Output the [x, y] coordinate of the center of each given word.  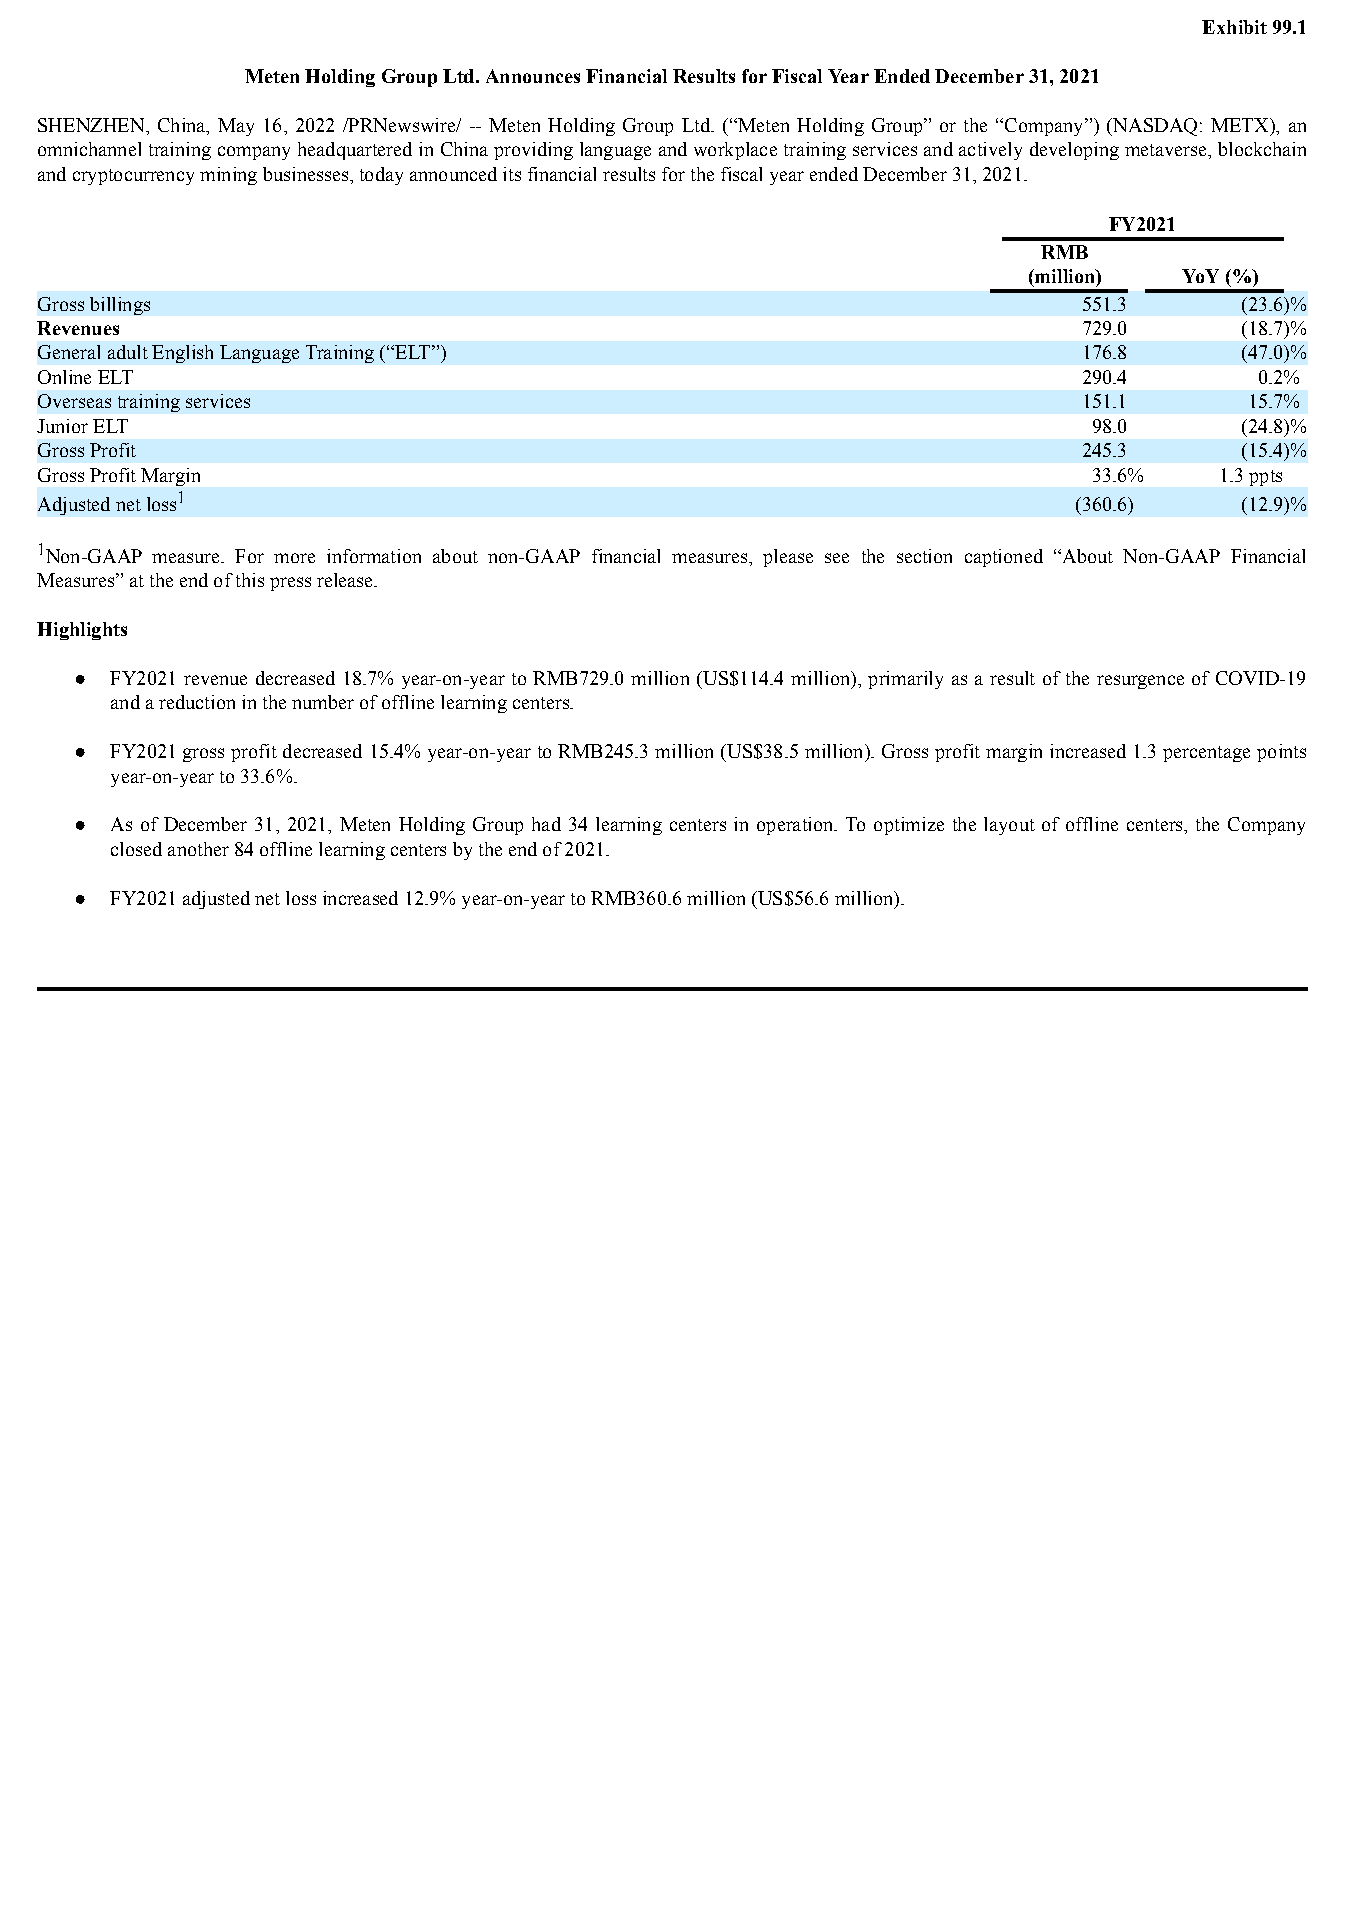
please [788, 558]
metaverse [1167, 150]
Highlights [82, 631]
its [512, 174]
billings [120, 306]
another [198, 849]
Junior [62, 426]
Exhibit [1234, 27]
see [837, 558]
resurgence [1140, 682]
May [236, 127]
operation [796, 826]
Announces [533, 76]
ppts [1265, 478]
